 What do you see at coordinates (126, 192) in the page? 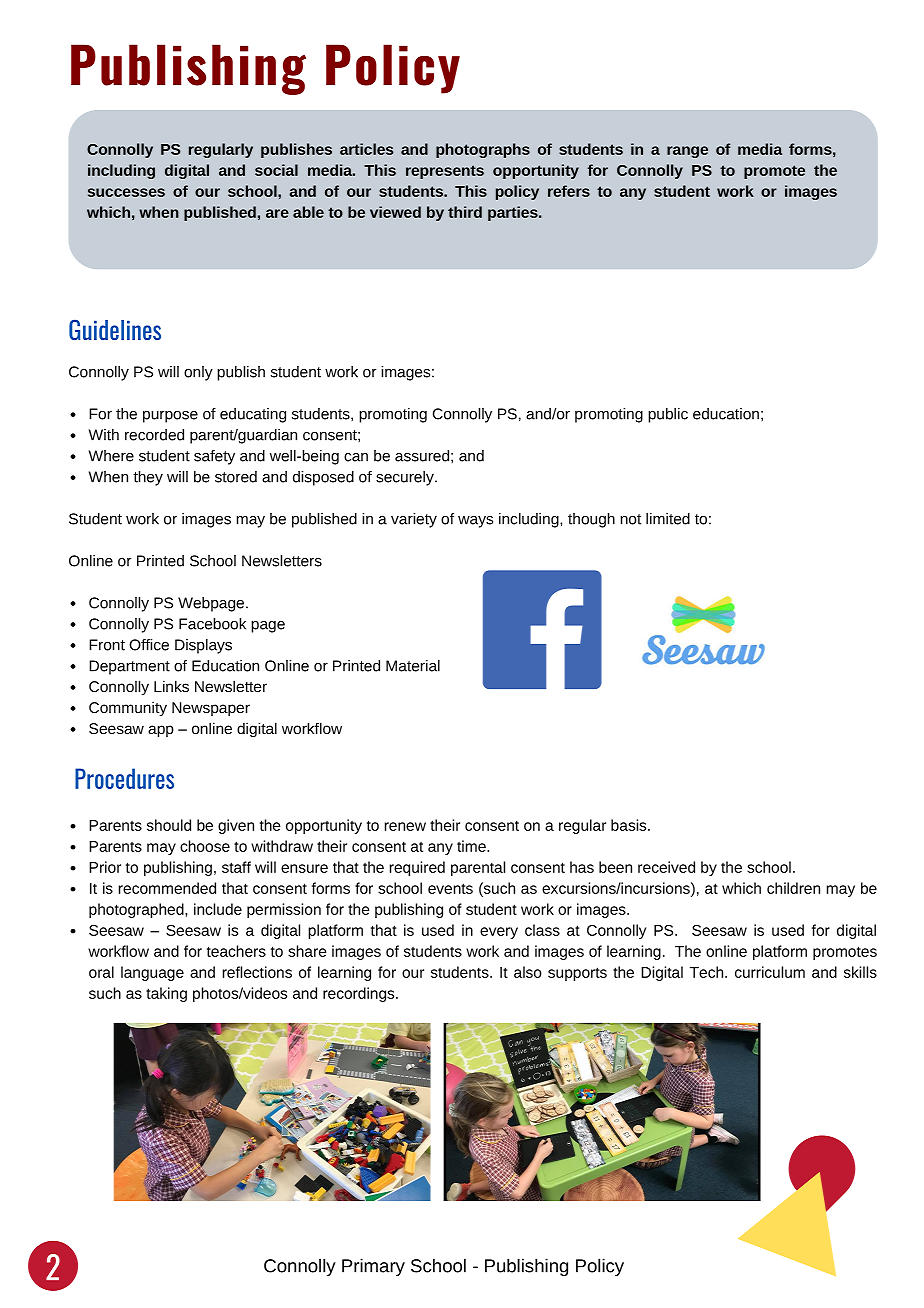
I see `successes` at bounding box center [126, 192].
